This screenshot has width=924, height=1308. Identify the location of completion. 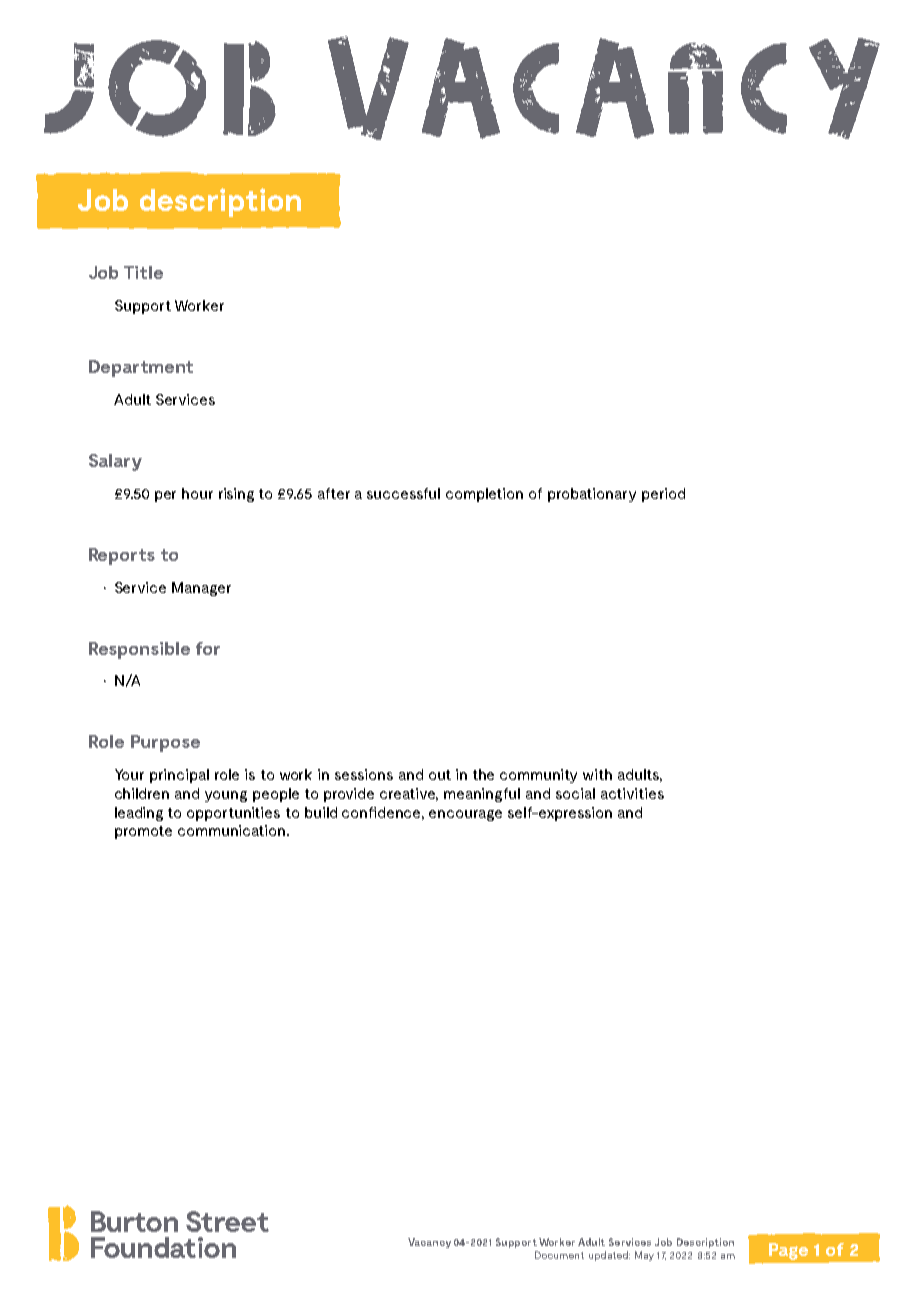
(484, 495).
